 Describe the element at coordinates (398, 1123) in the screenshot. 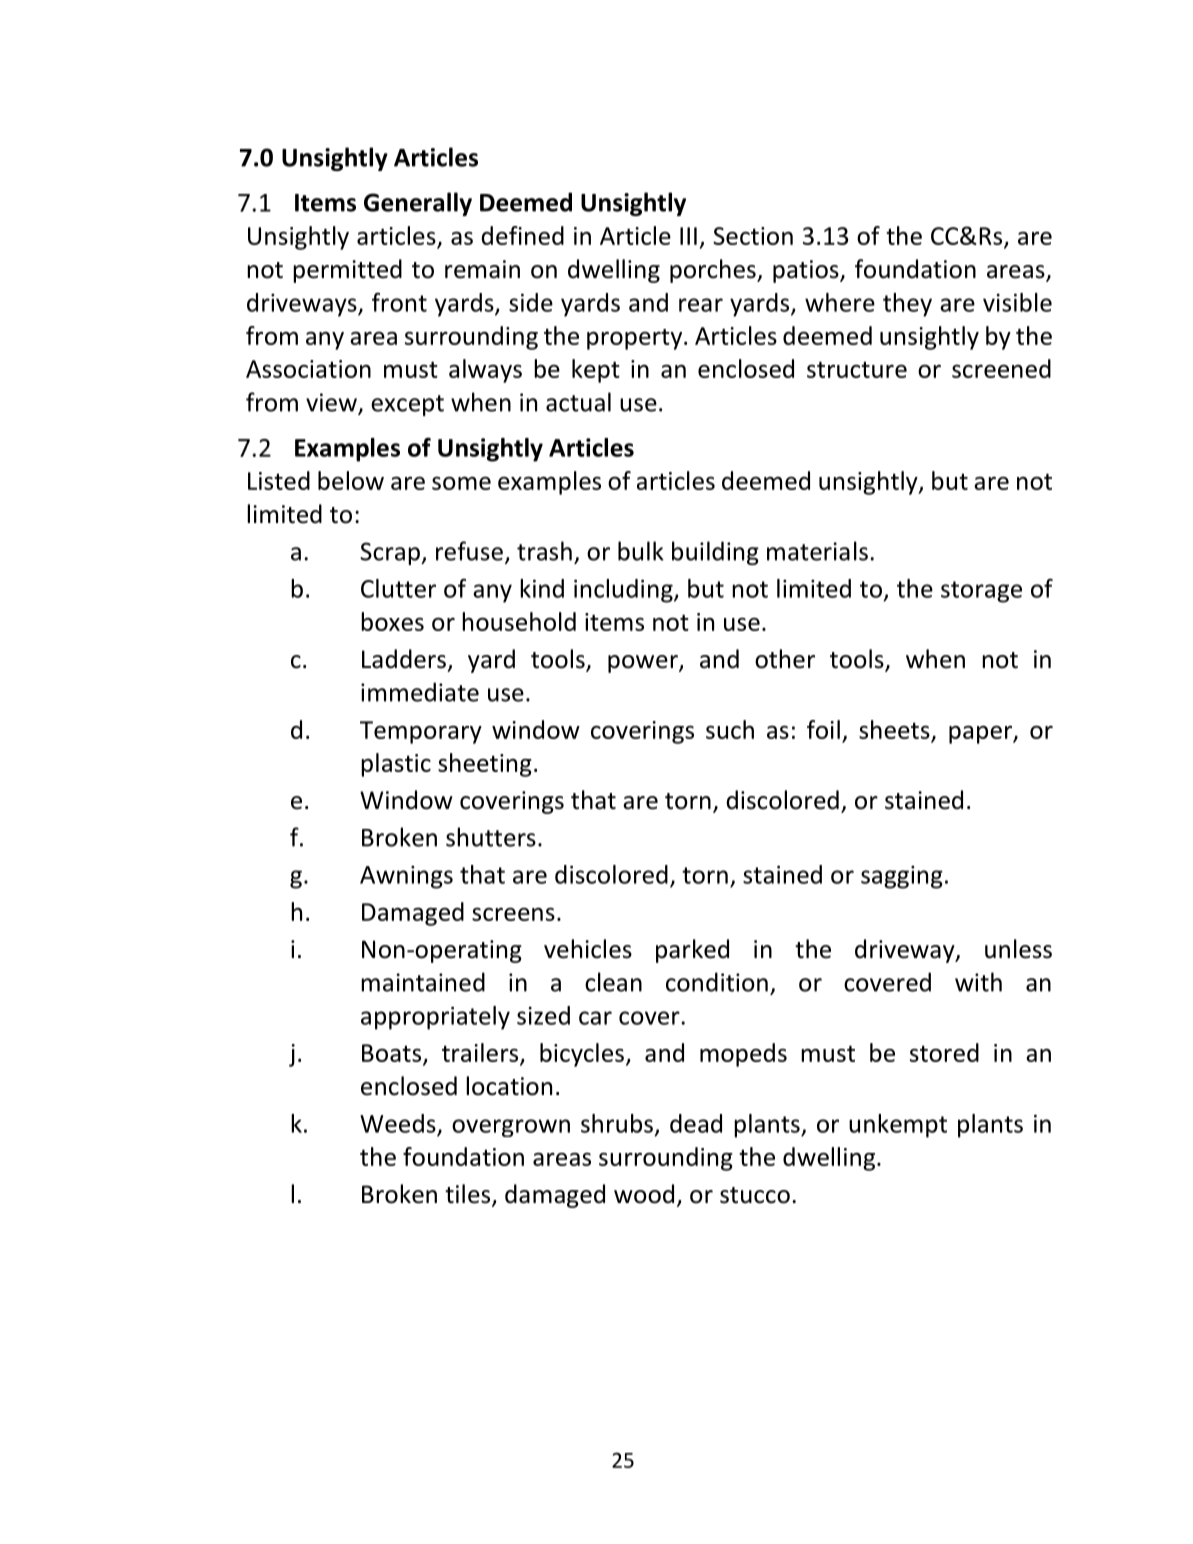

I see `Weeds` at that location.
